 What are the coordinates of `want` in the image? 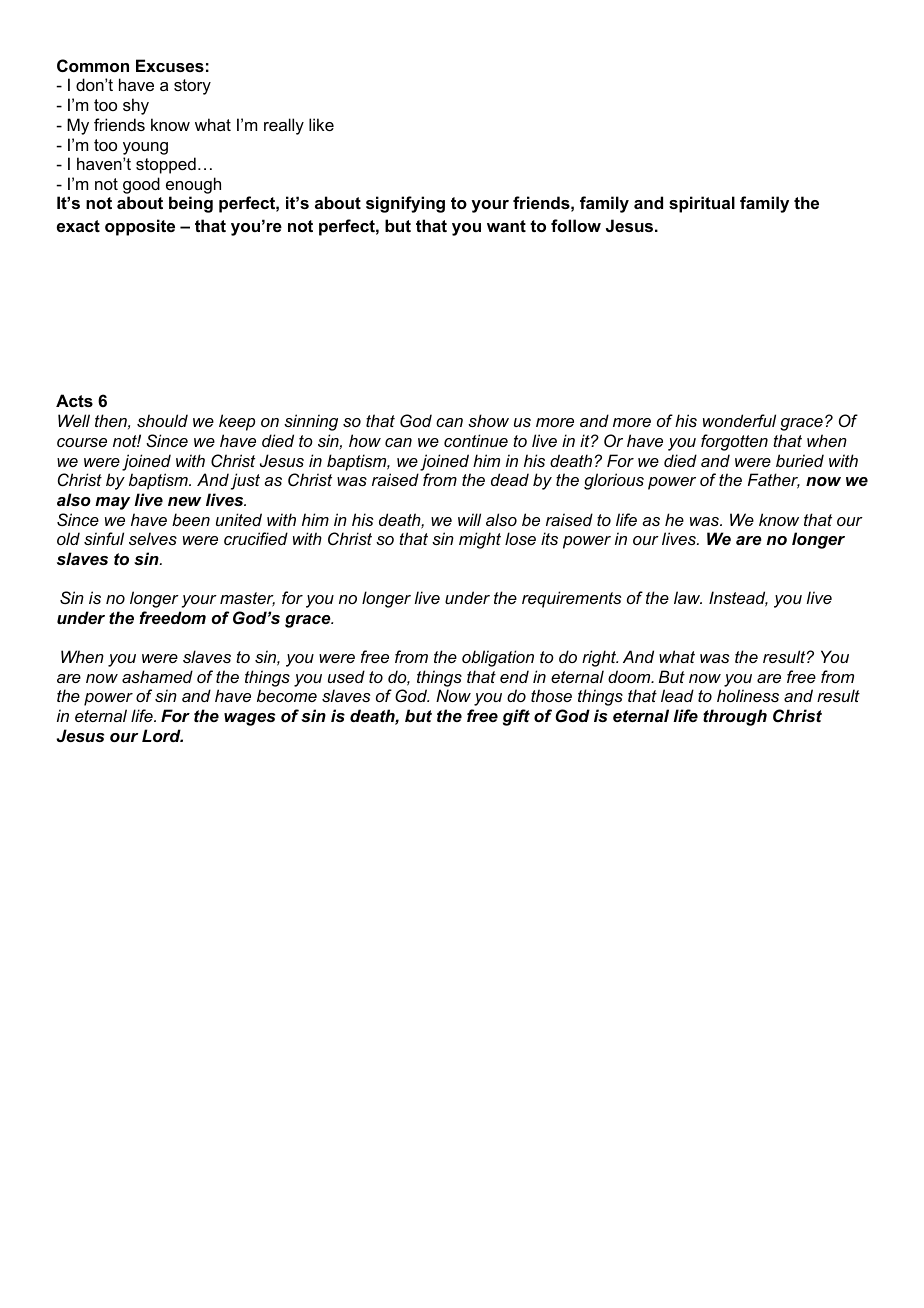 It's located at (506, 226).
